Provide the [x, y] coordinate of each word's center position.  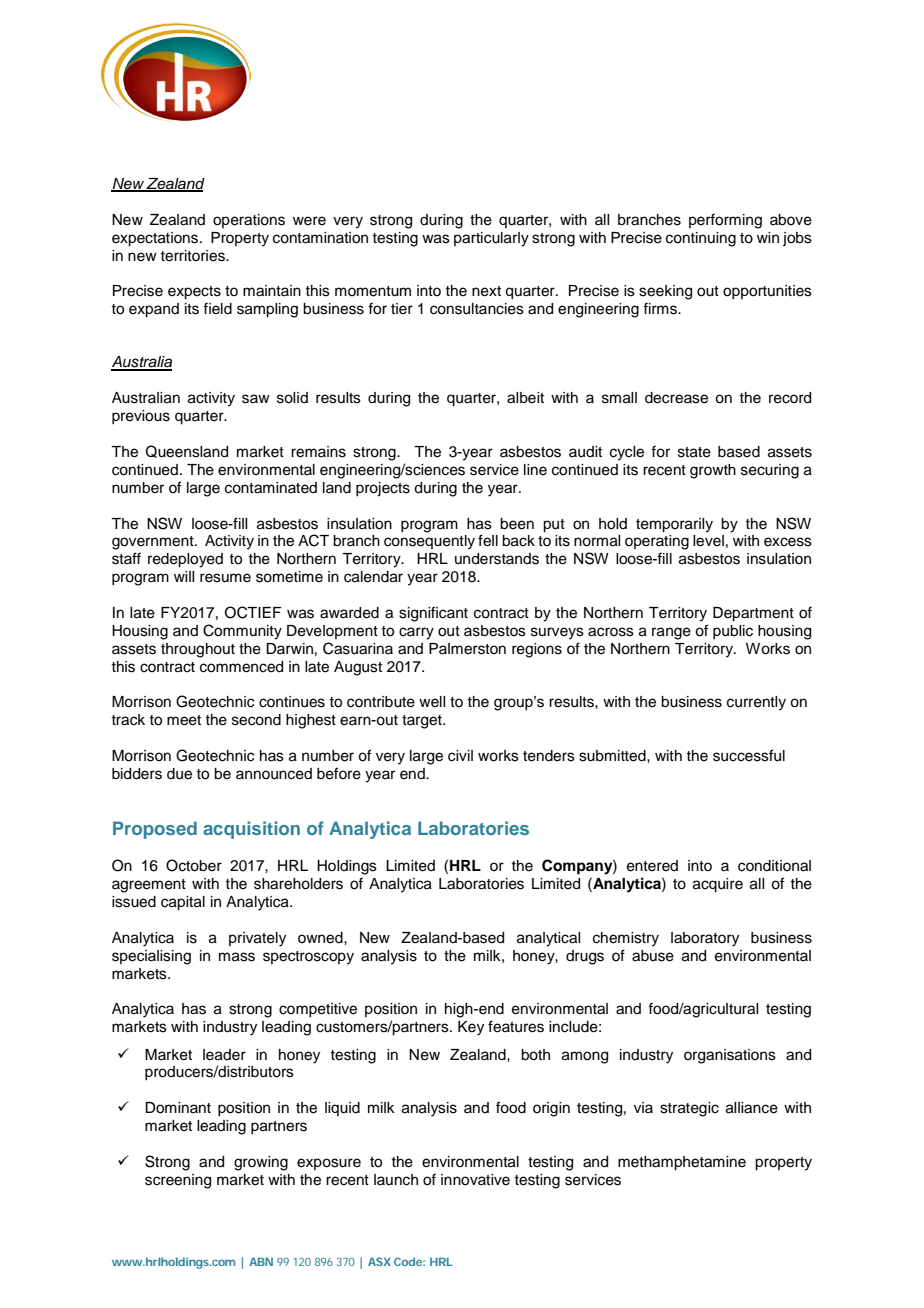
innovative [475, 1180]
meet [184, 720]
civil [460, 756]
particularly [491, 239]
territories [193, 256]
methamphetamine [682, 1163]
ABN [261, 1261]
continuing [701, 239]
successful [749, 755]
